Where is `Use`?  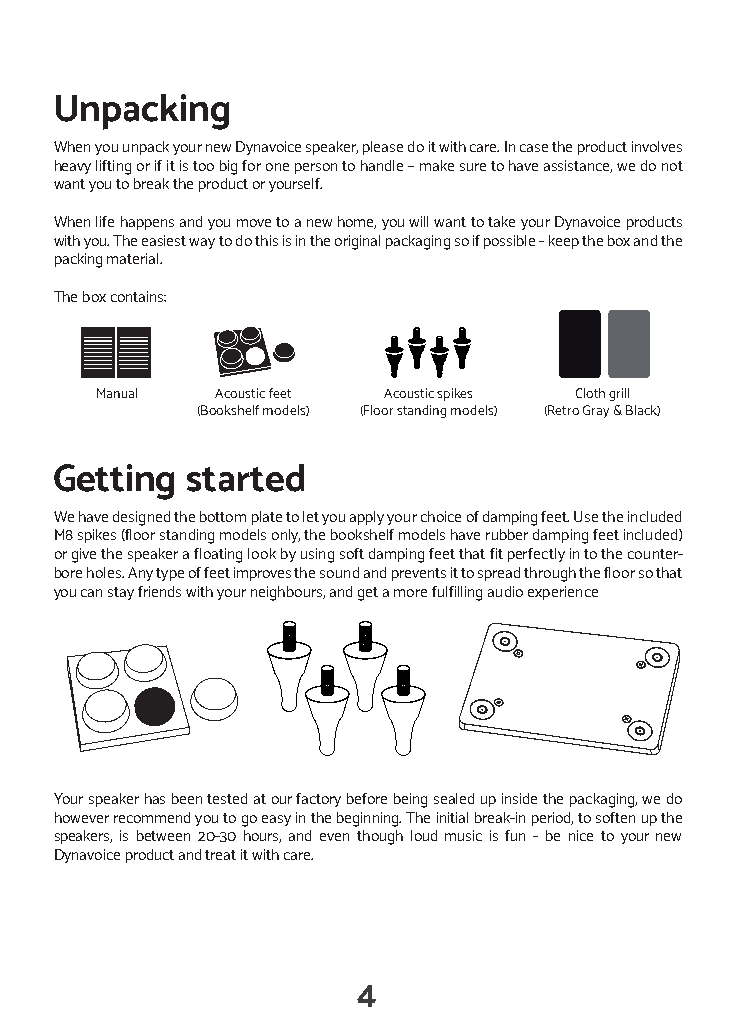
Use is located at coordinates (586, 516).
